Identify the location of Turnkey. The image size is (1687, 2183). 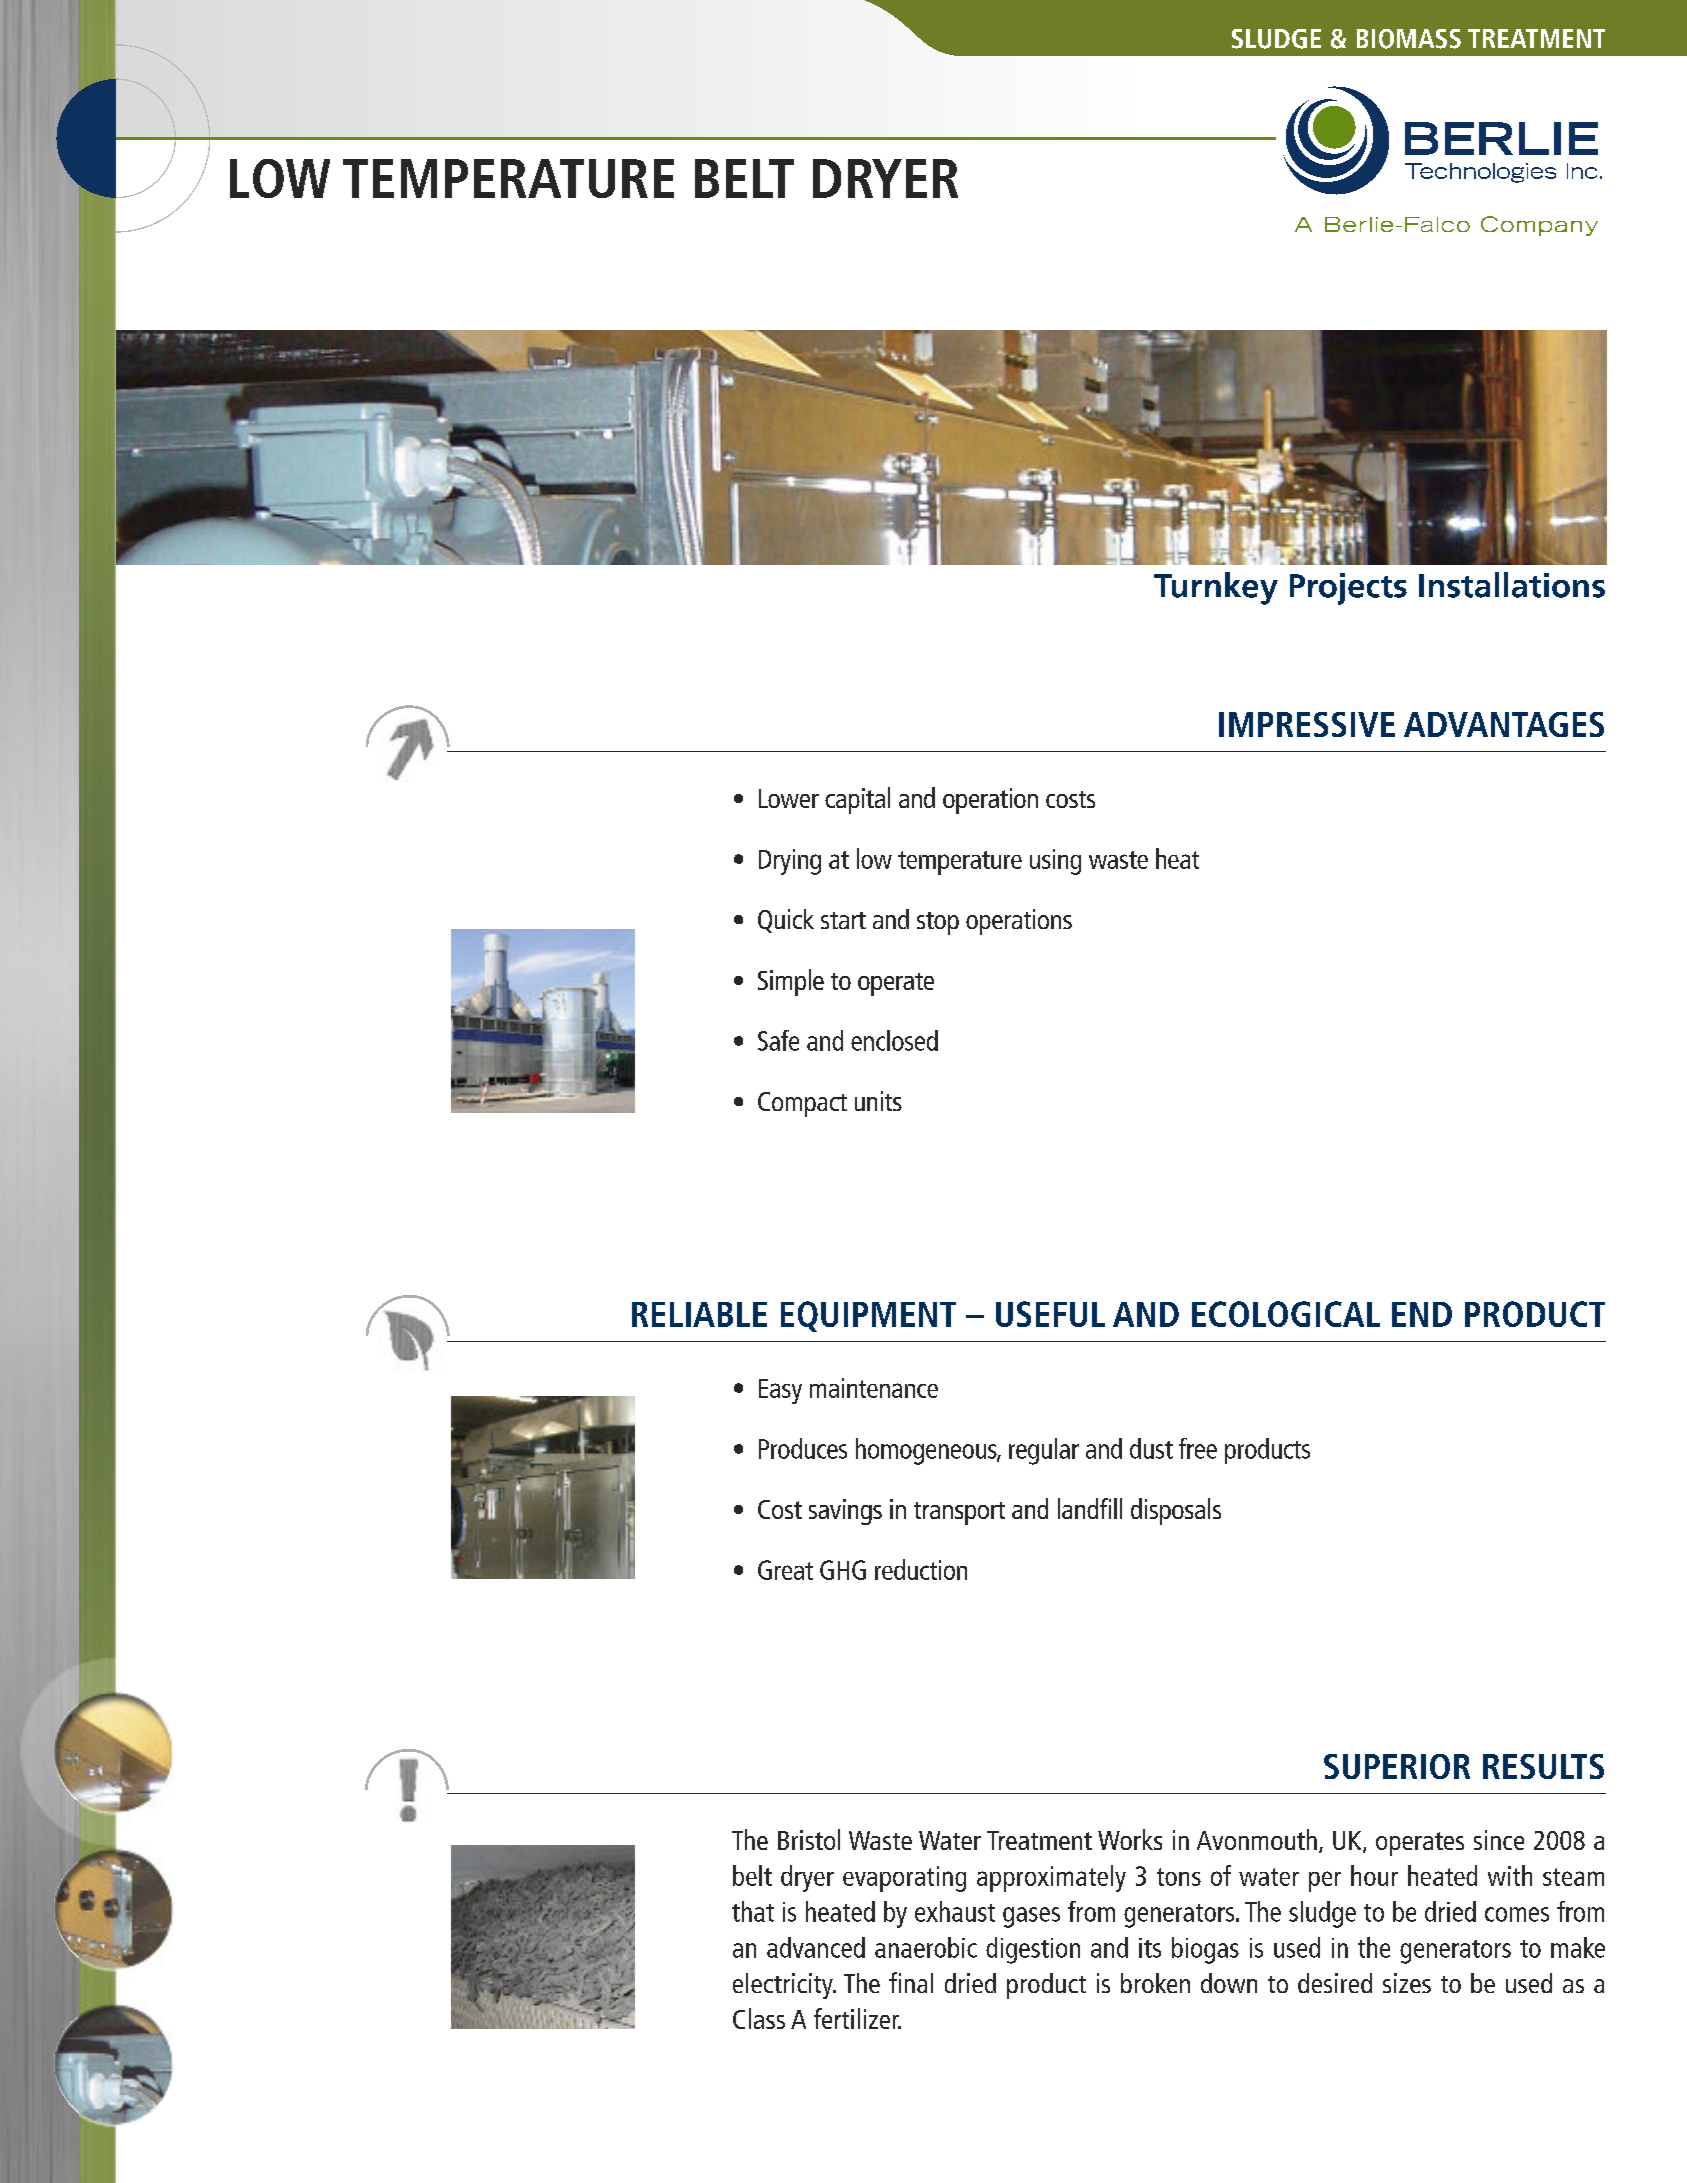
(1216, 588).
